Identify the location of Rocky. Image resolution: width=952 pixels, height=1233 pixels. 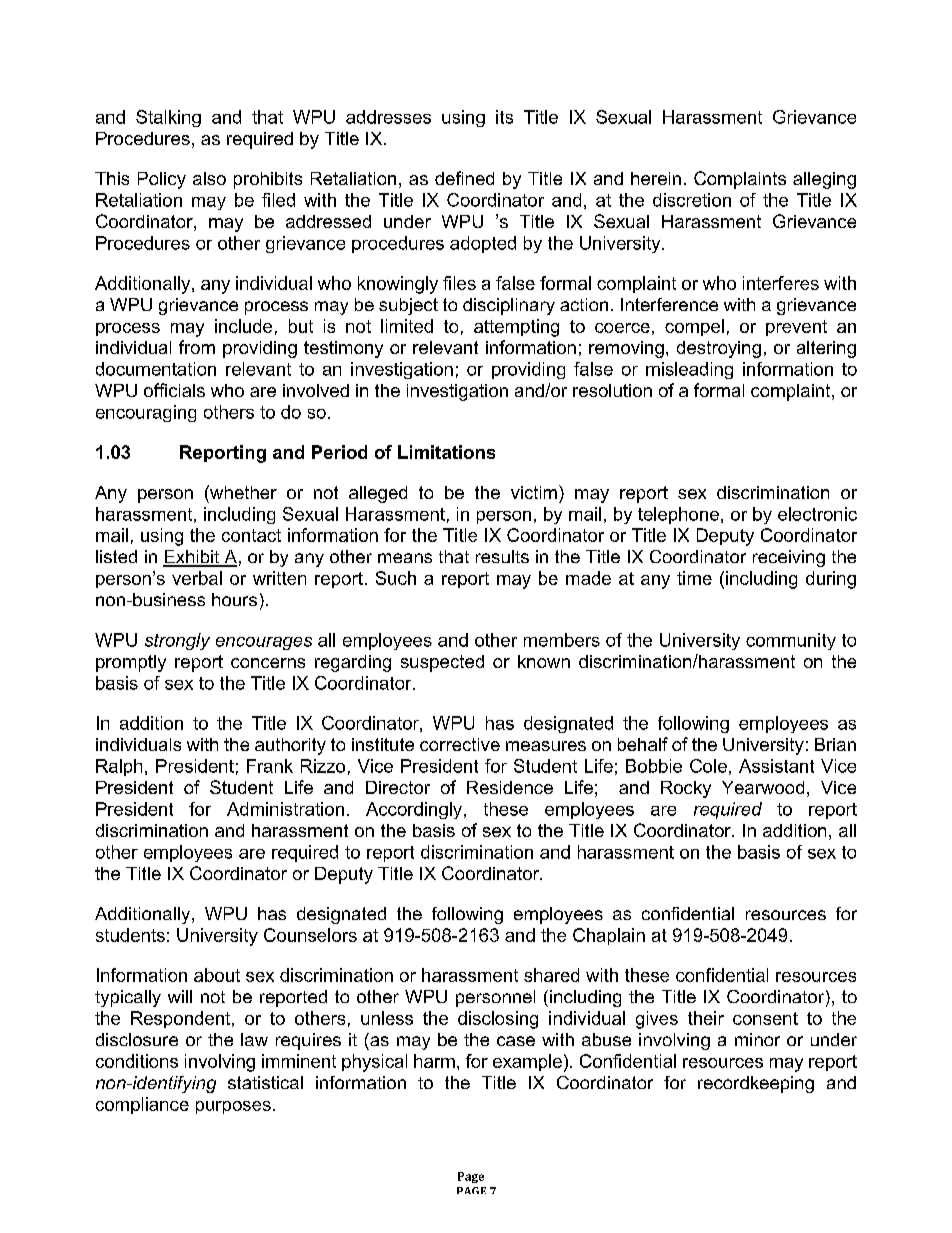
(686, 789).
